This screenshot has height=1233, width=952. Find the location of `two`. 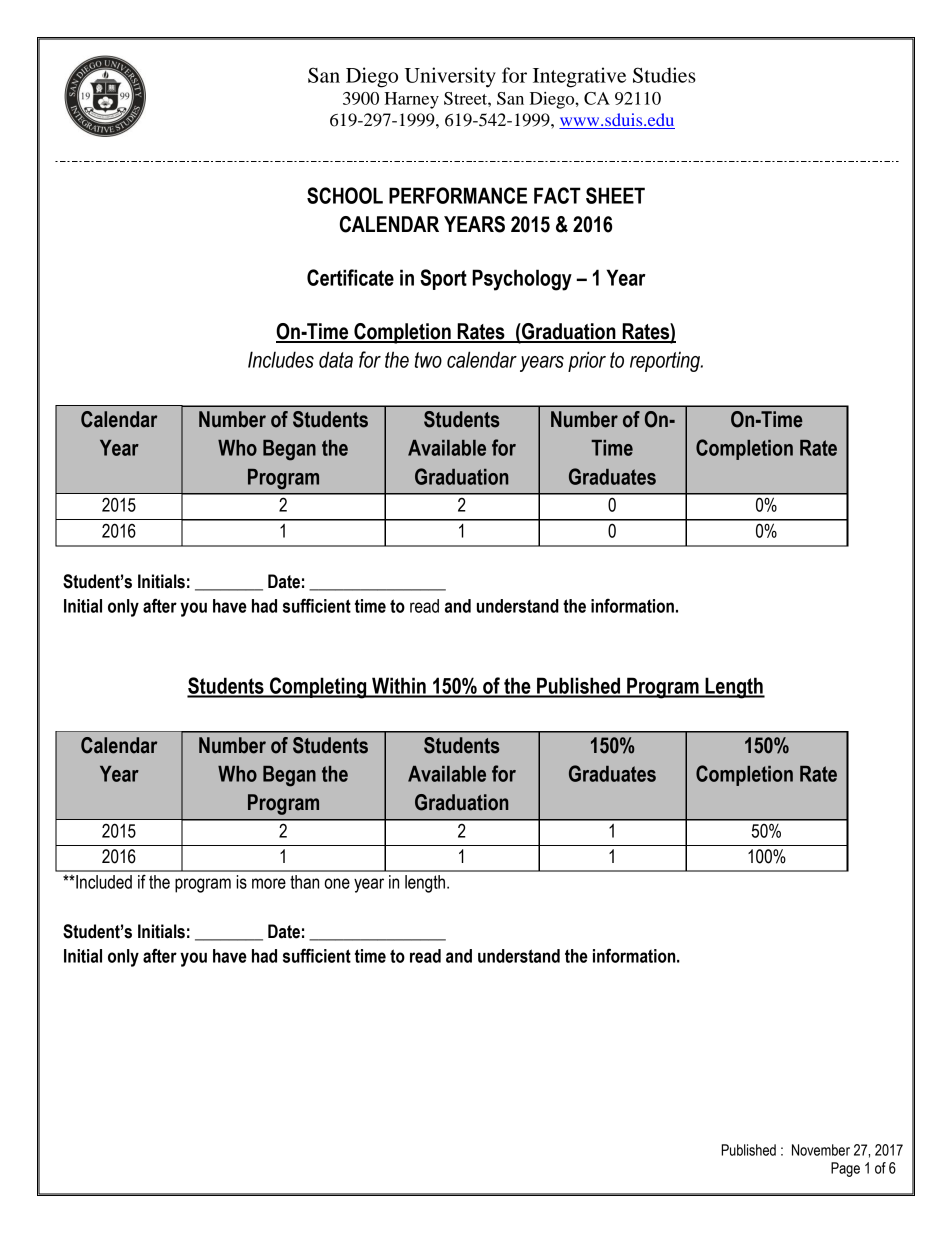

two is located at coordinates (428, 360).
